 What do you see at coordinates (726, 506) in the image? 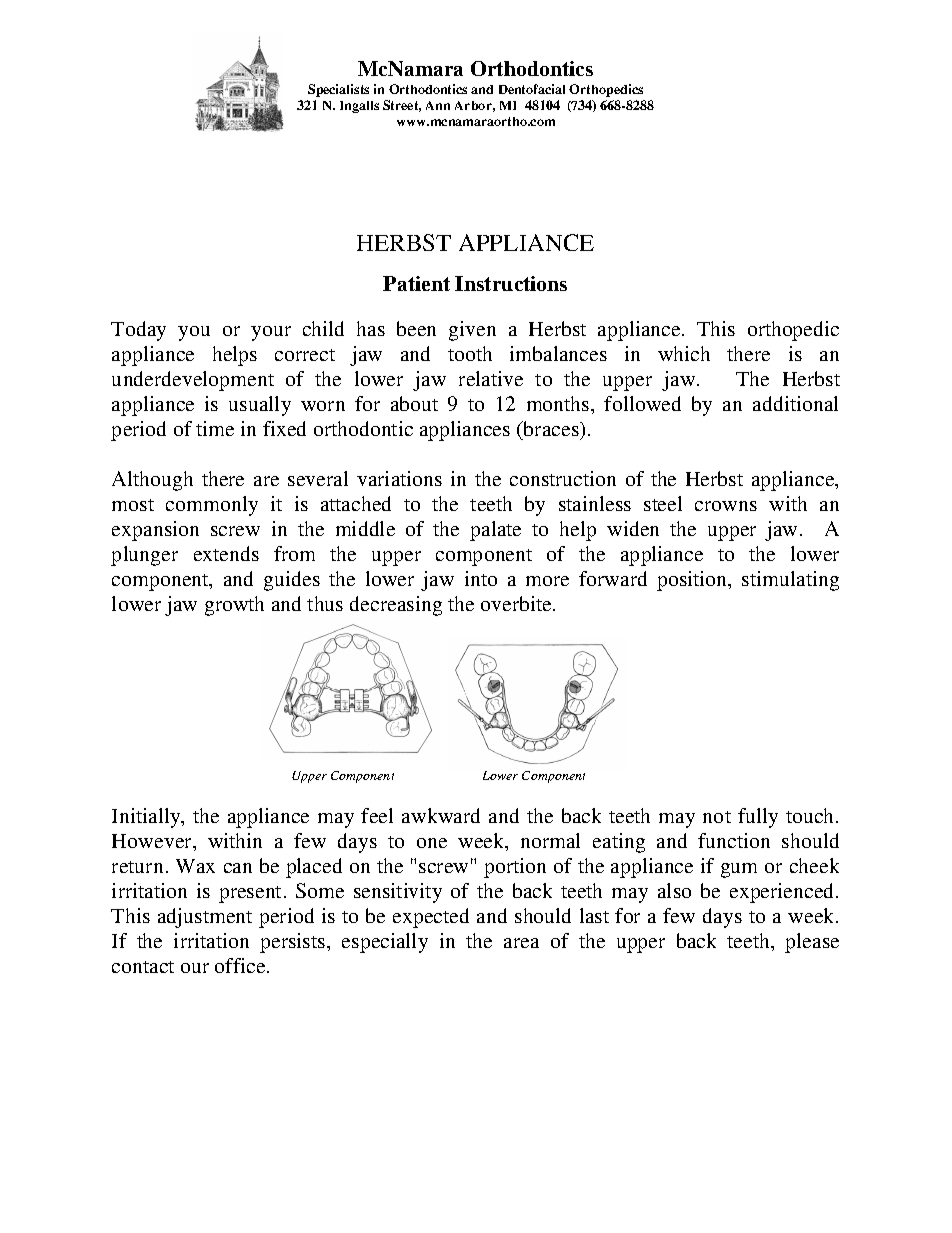
I see `crowns` at bounding box center [726, 506].
